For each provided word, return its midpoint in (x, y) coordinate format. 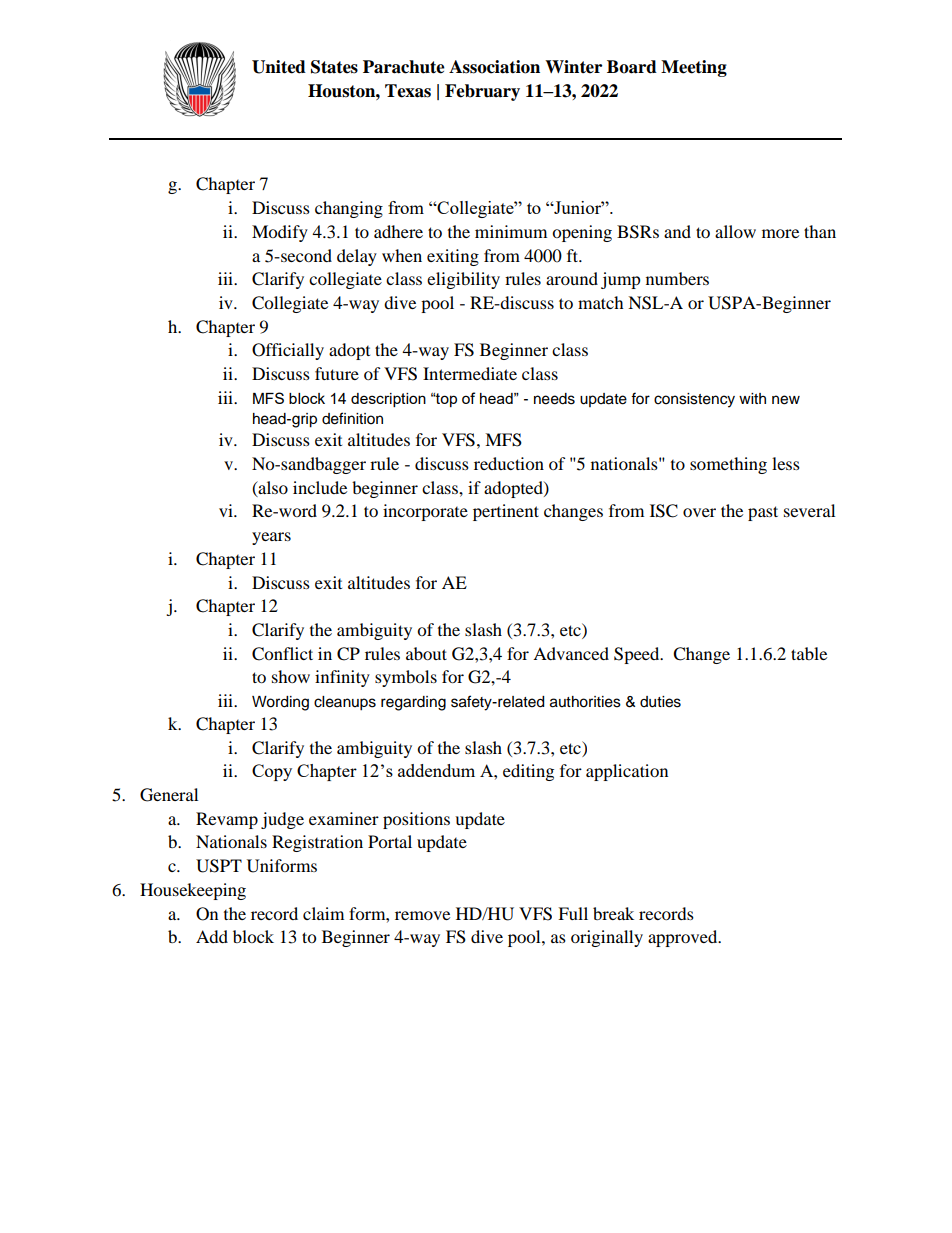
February (482, 92)
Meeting (694, 68)
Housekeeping (193, 891)
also (272, 488)
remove (422, 915)
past (763, 513)
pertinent (506, 512)
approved (684, 938)
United (279, 67)
